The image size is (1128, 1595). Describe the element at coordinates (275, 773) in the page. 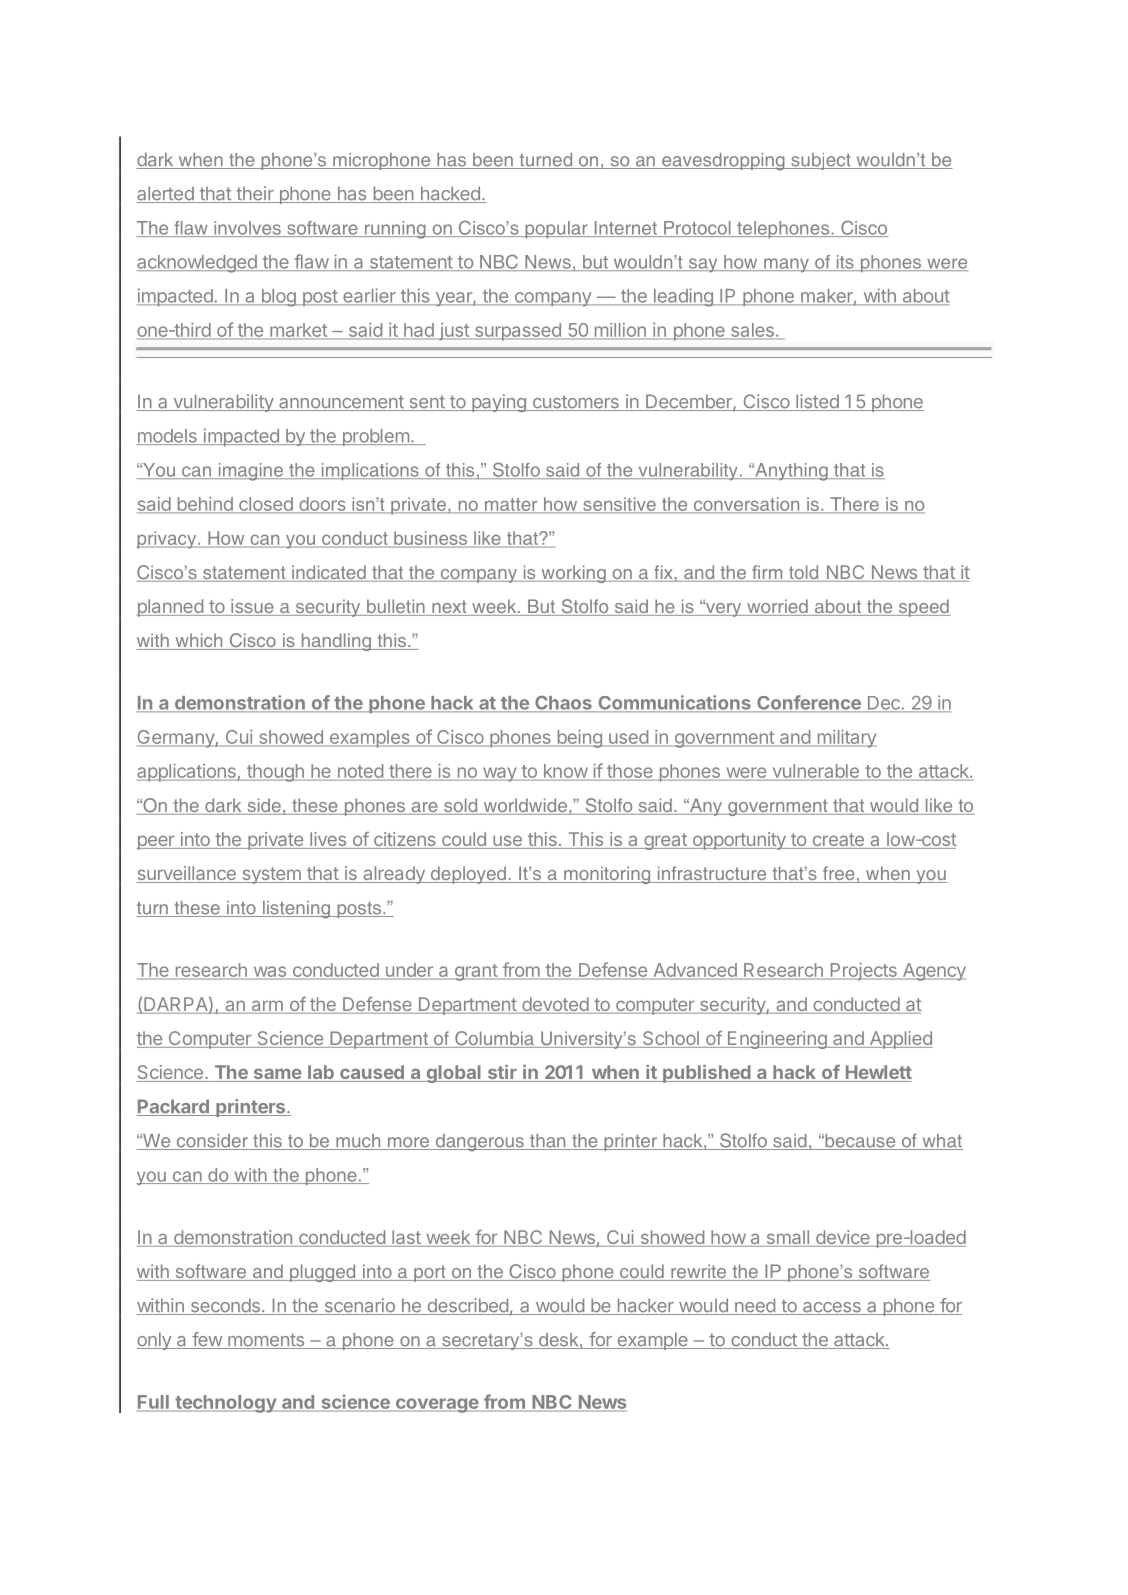

I see `though` at that location.
